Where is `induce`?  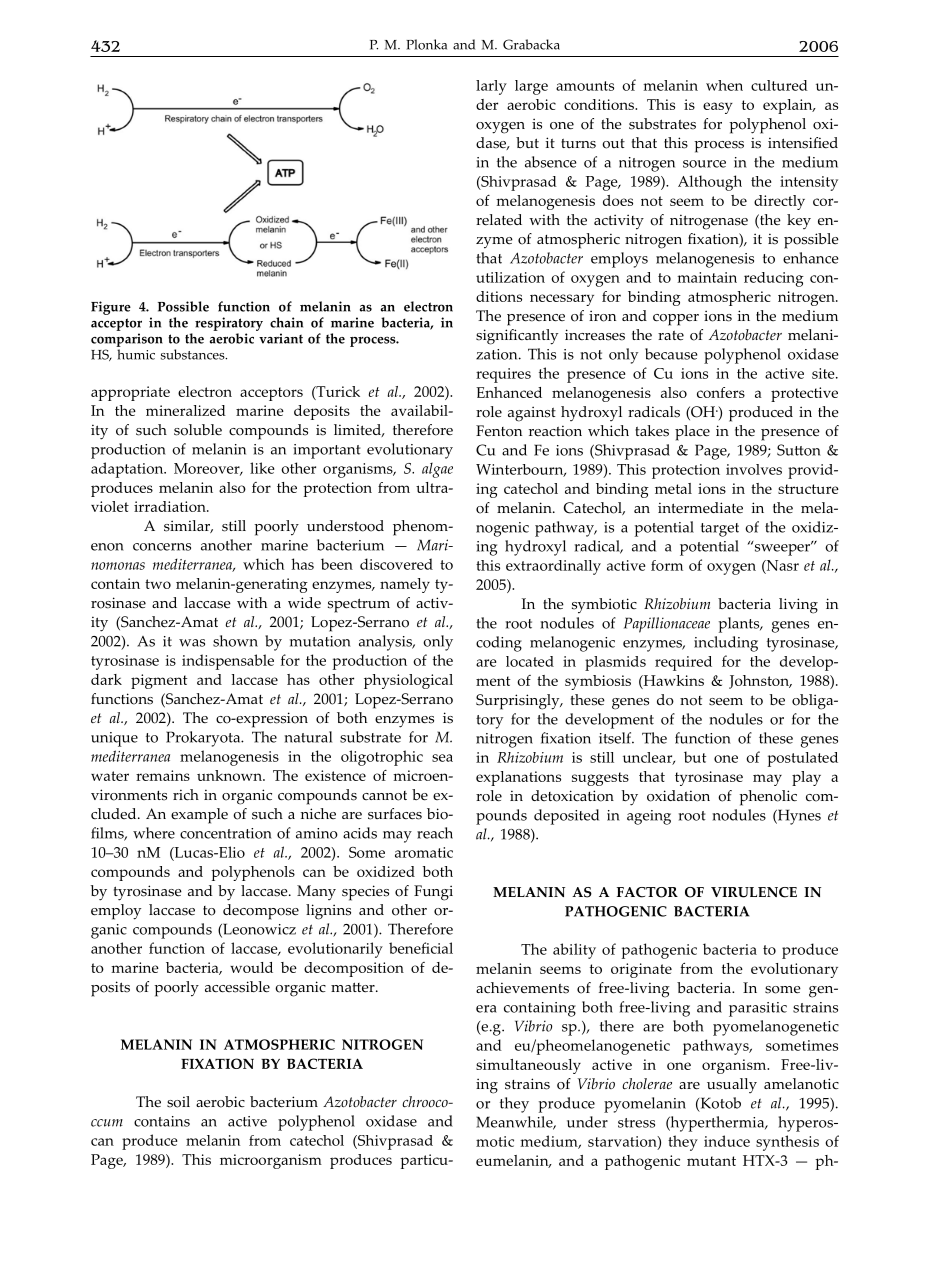
induce is located at coordinates (727, 1141).
